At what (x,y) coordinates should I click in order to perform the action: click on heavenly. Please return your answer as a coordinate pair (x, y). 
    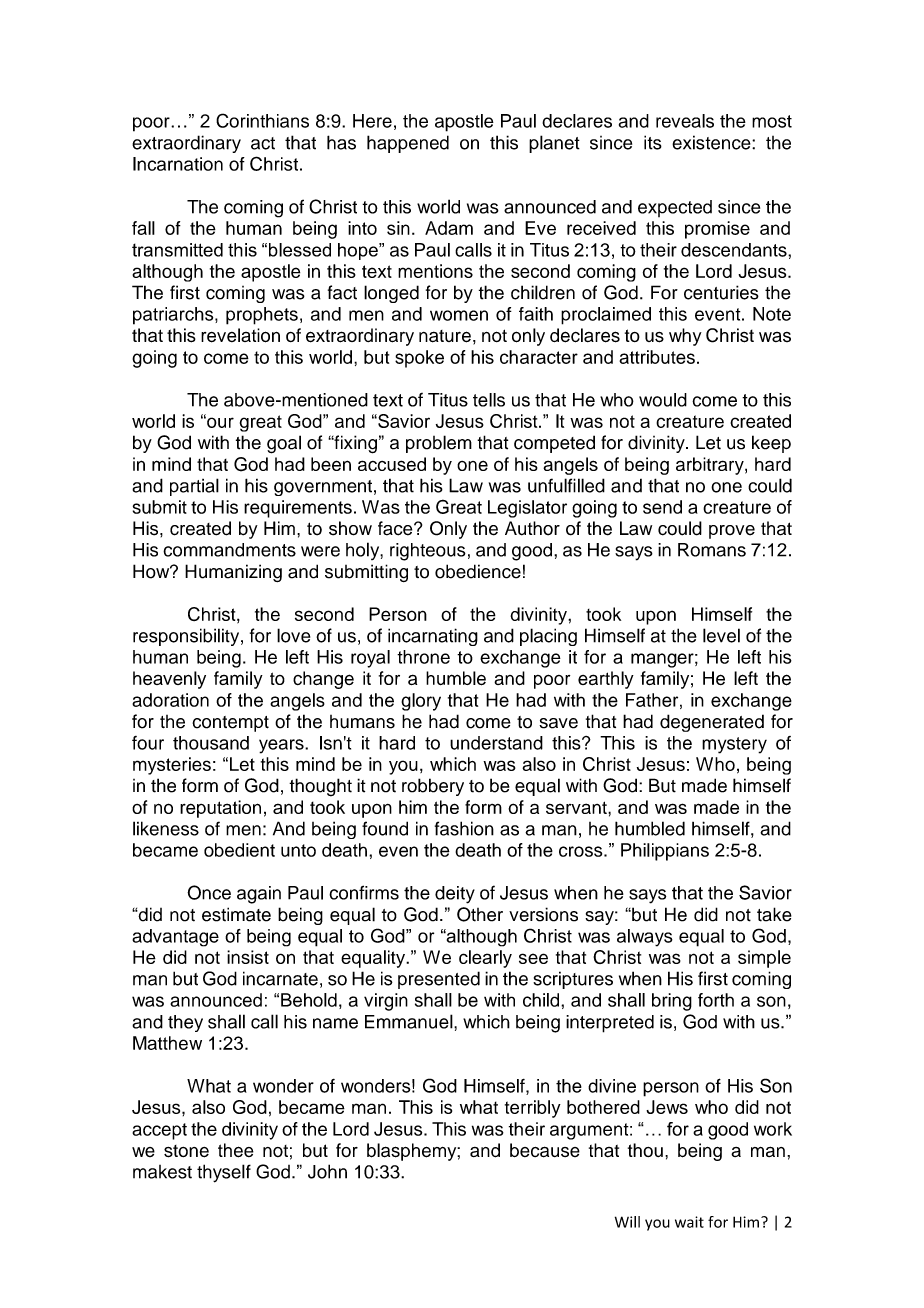
    Looking at the image, I should click on (169, 680).
